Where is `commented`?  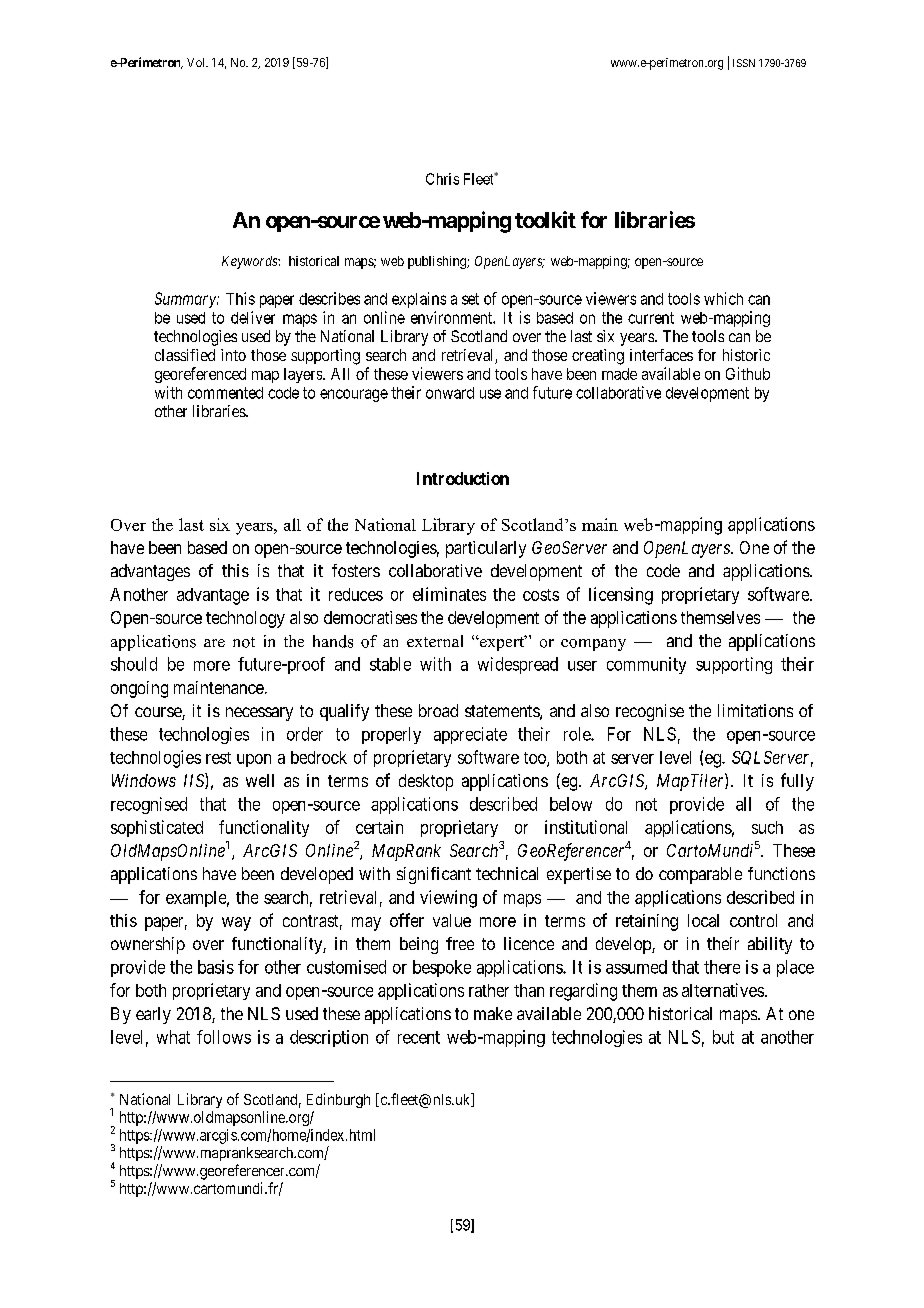 commented is located at coordinates (225, 393).
